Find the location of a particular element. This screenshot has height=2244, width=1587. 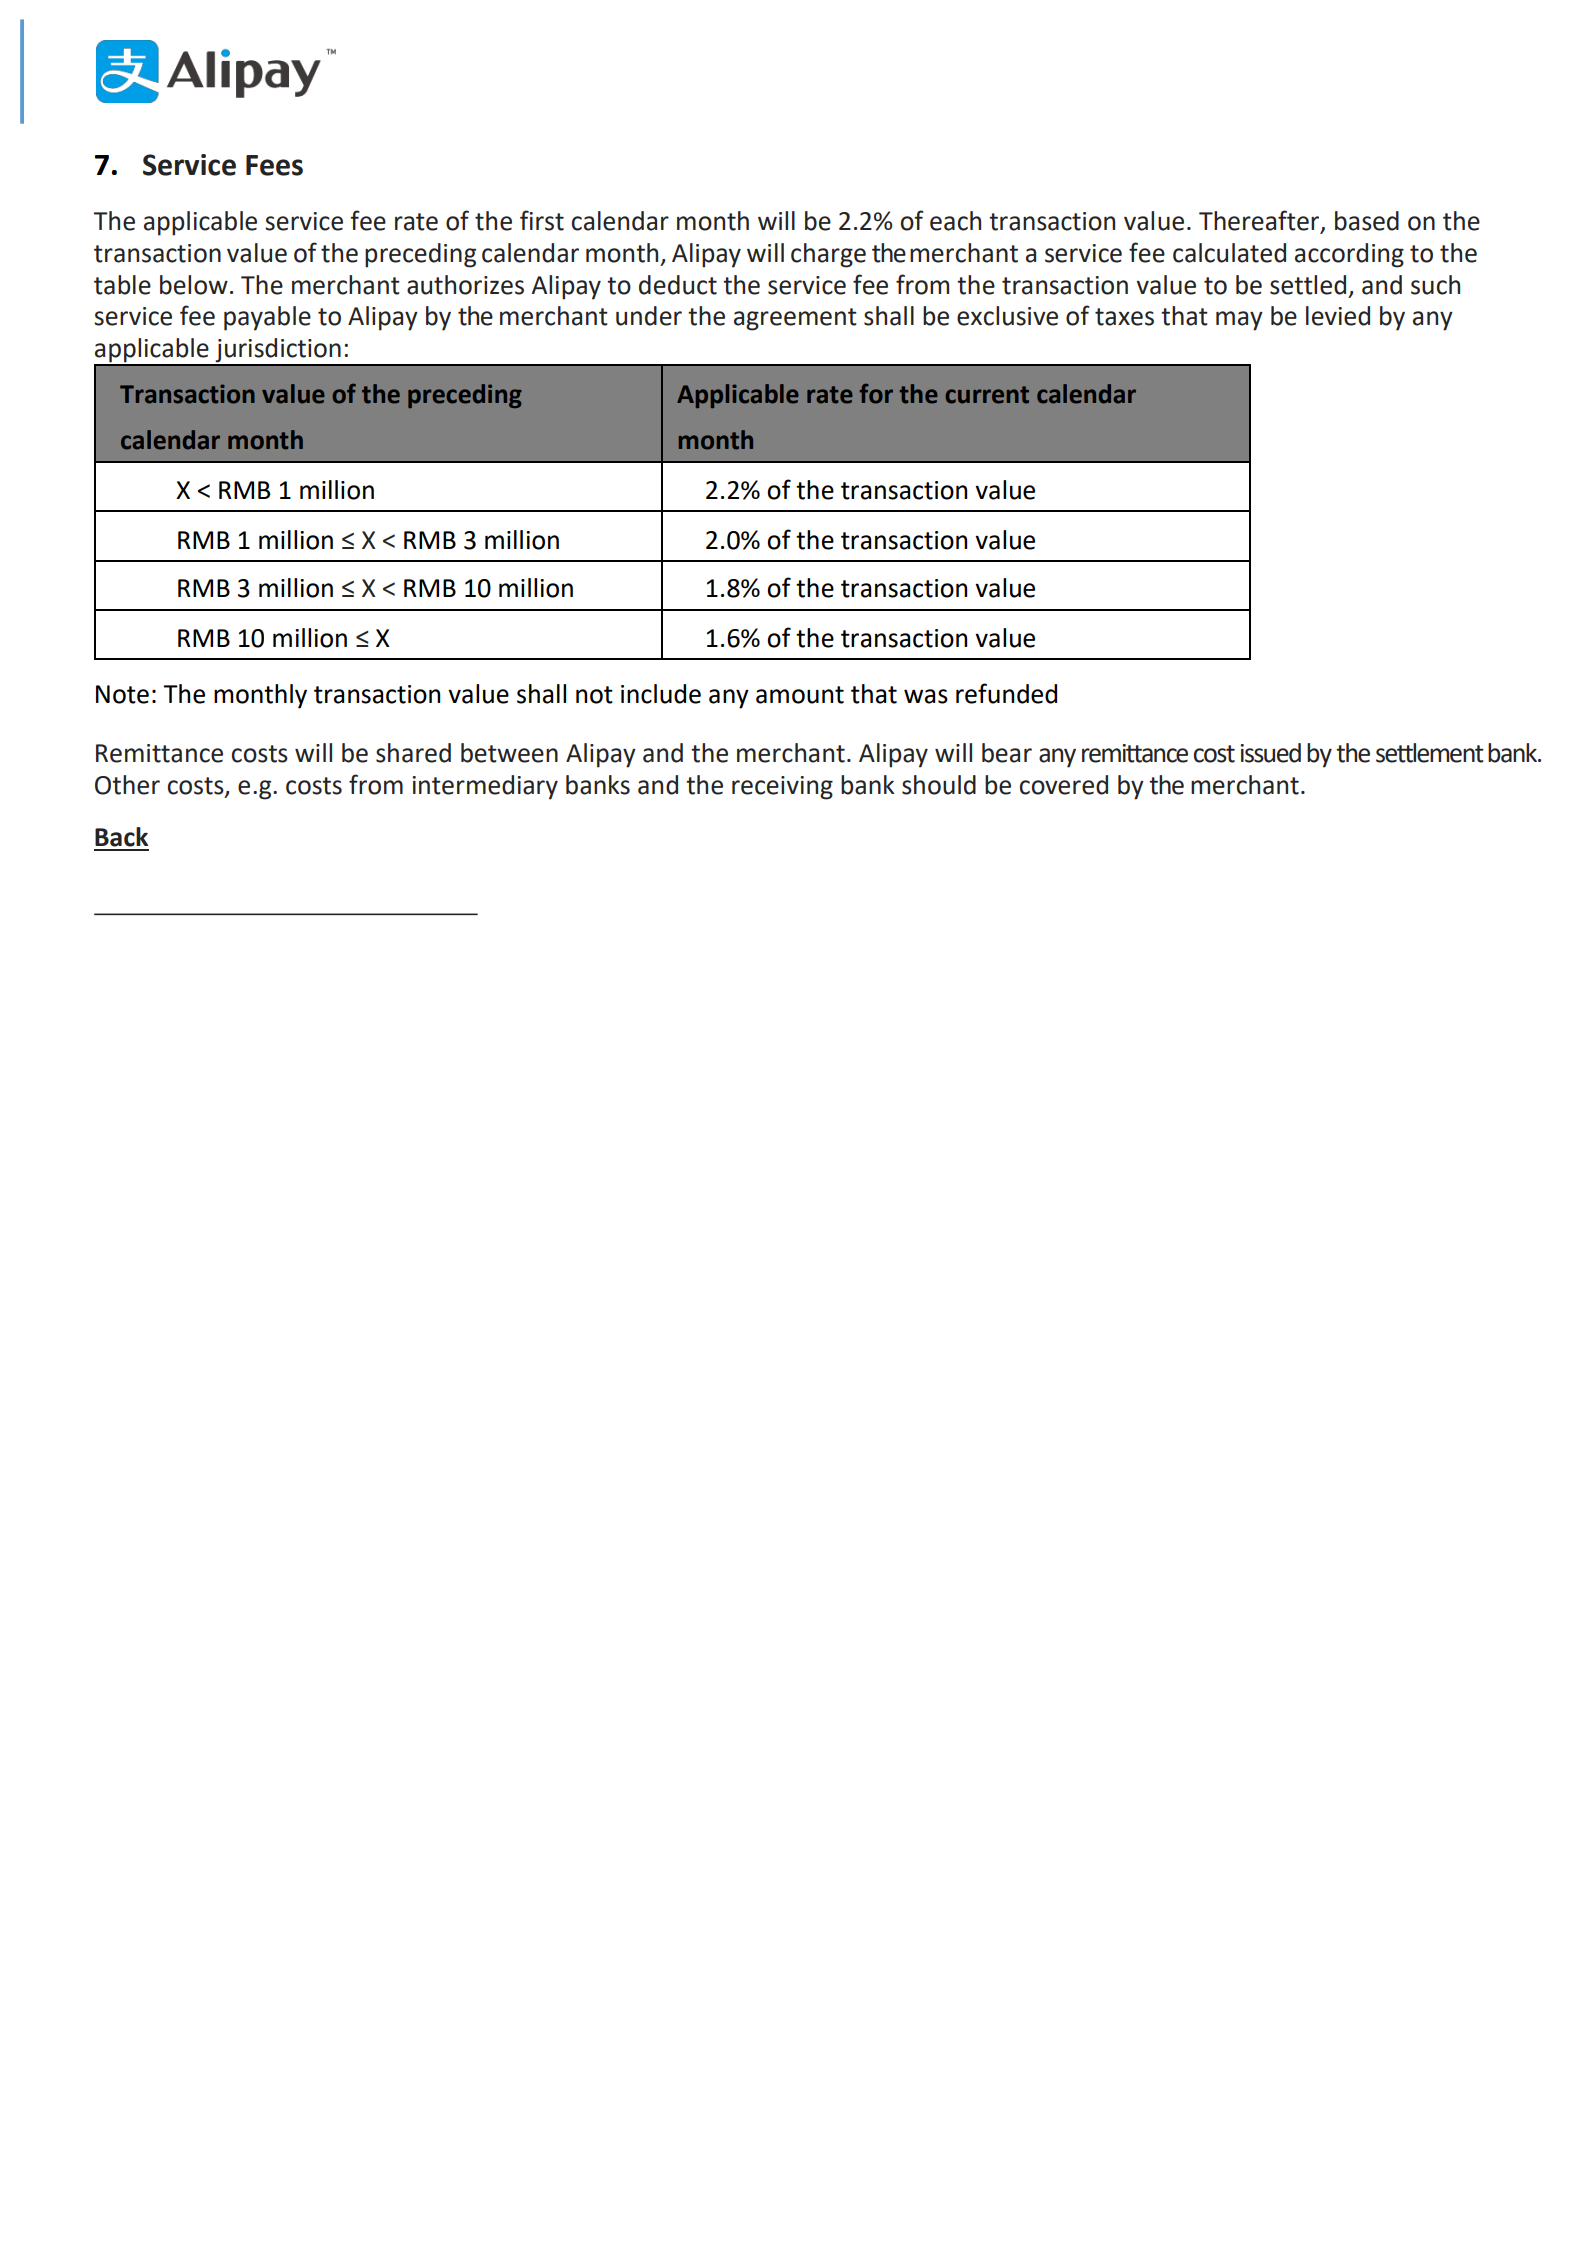

each is located at coordinates (955, 221).
